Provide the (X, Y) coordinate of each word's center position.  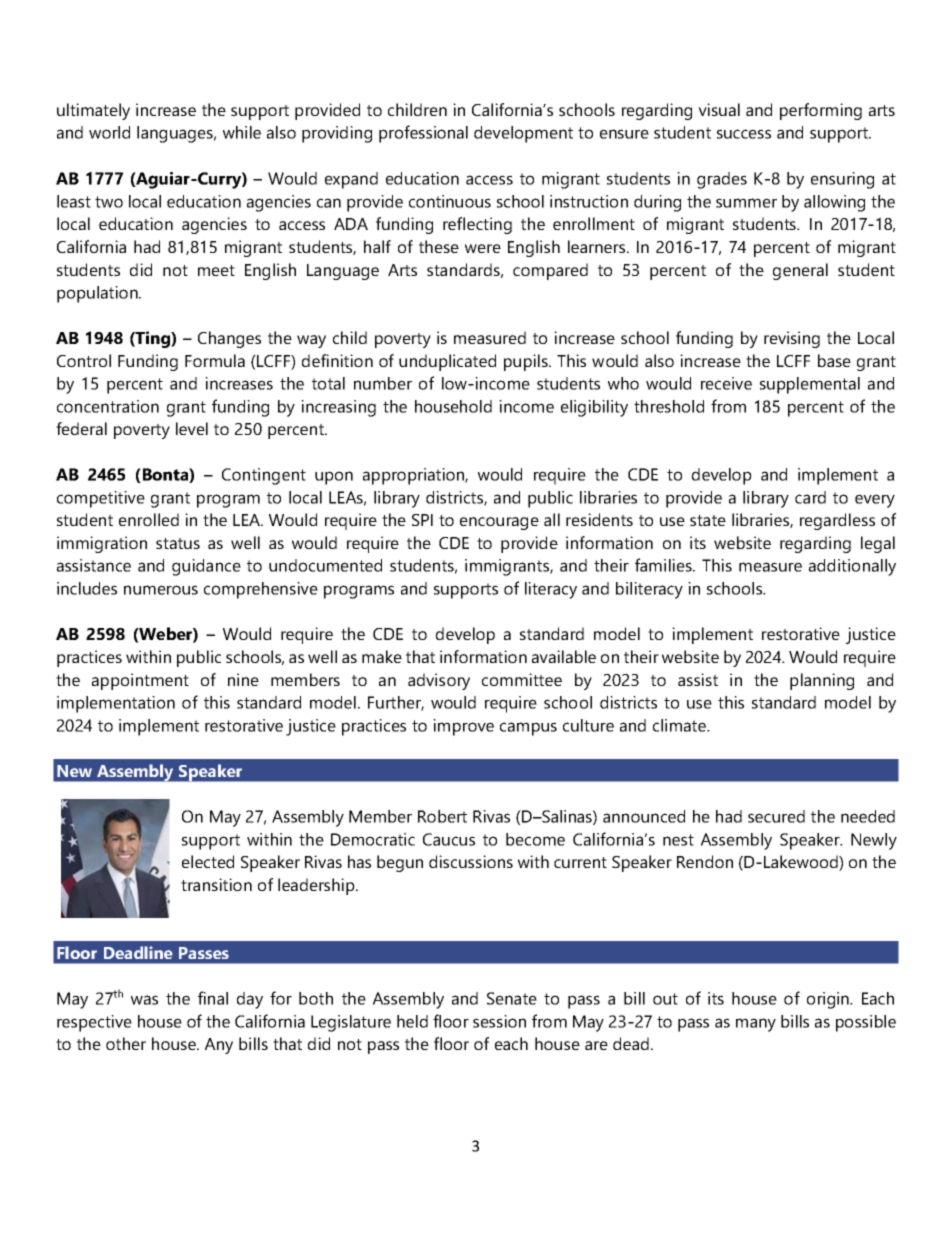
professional (423, 134)
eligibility (594, 408)
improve (463, 727)
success (744, 134)
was (144, 1000)
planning (822, 681)
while (242, 132)
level (192, 428)
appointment (140, 681)
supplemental (810, 385)
